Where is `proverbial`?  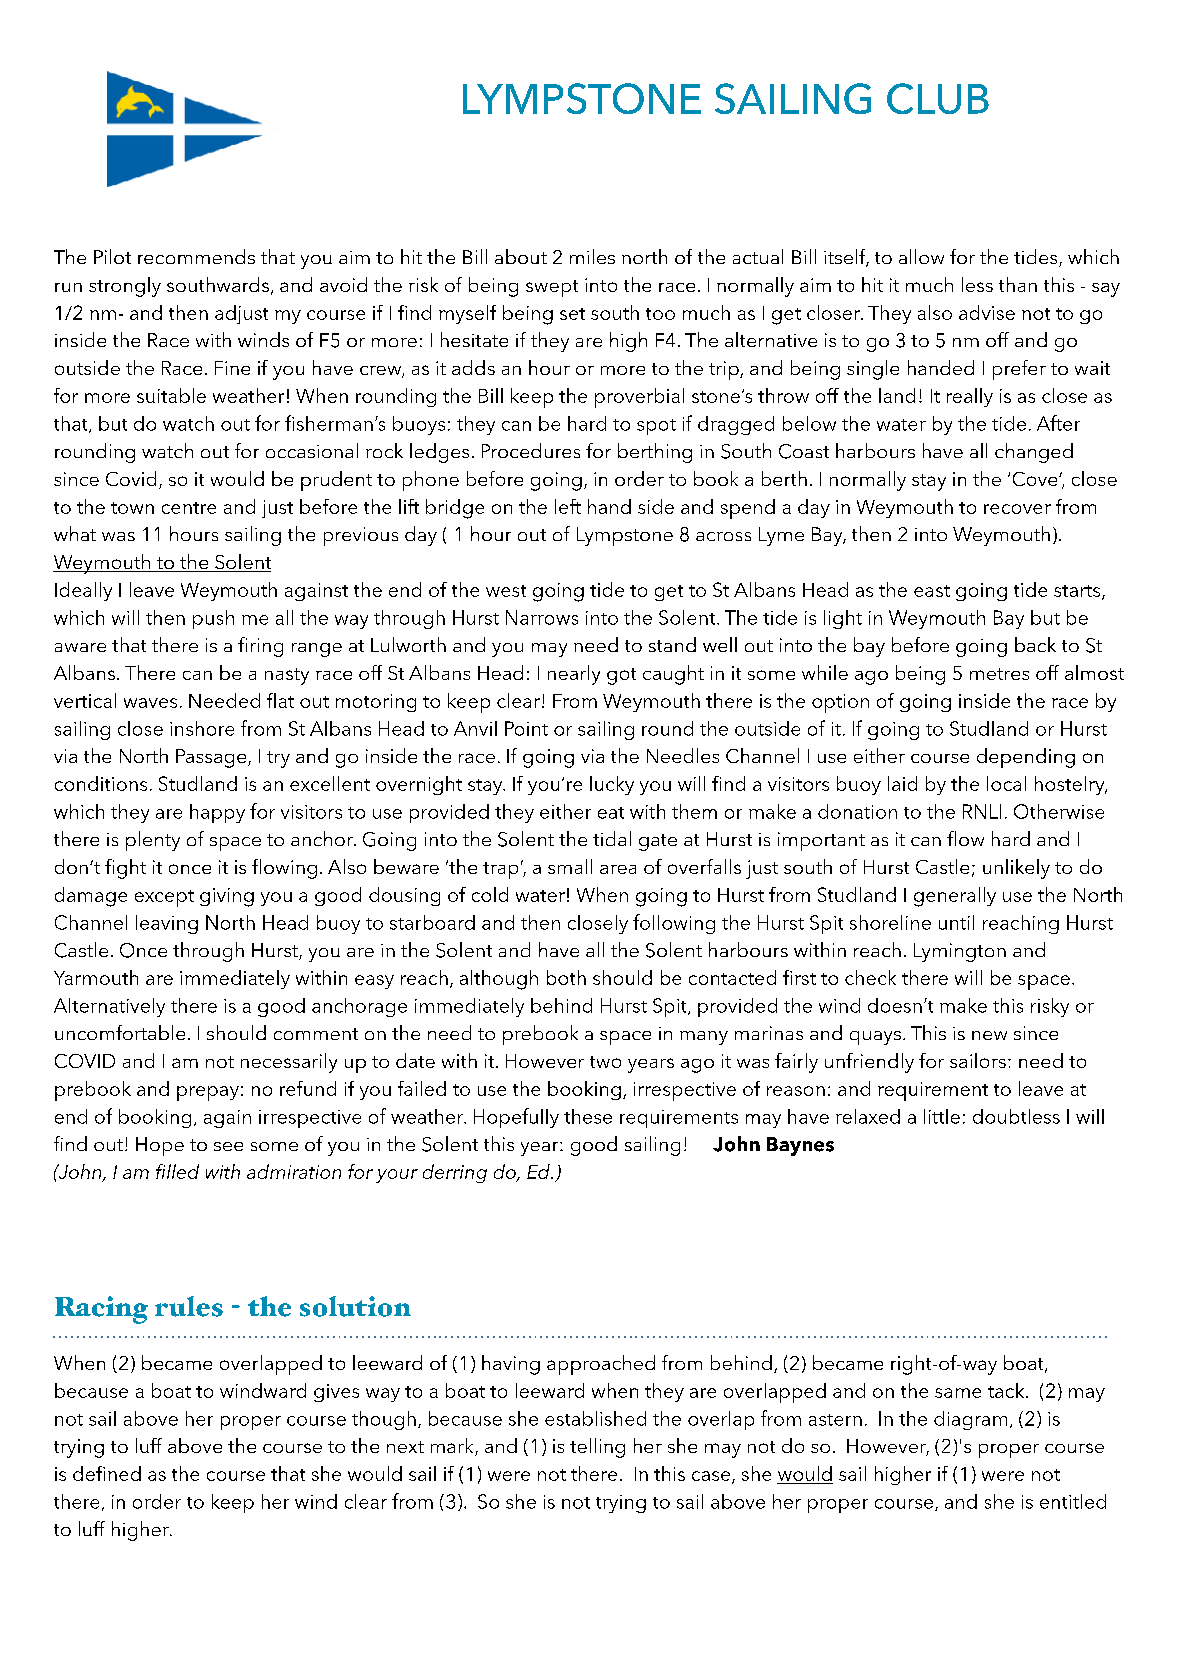
proverbial is located at coordinates (639, 398).
